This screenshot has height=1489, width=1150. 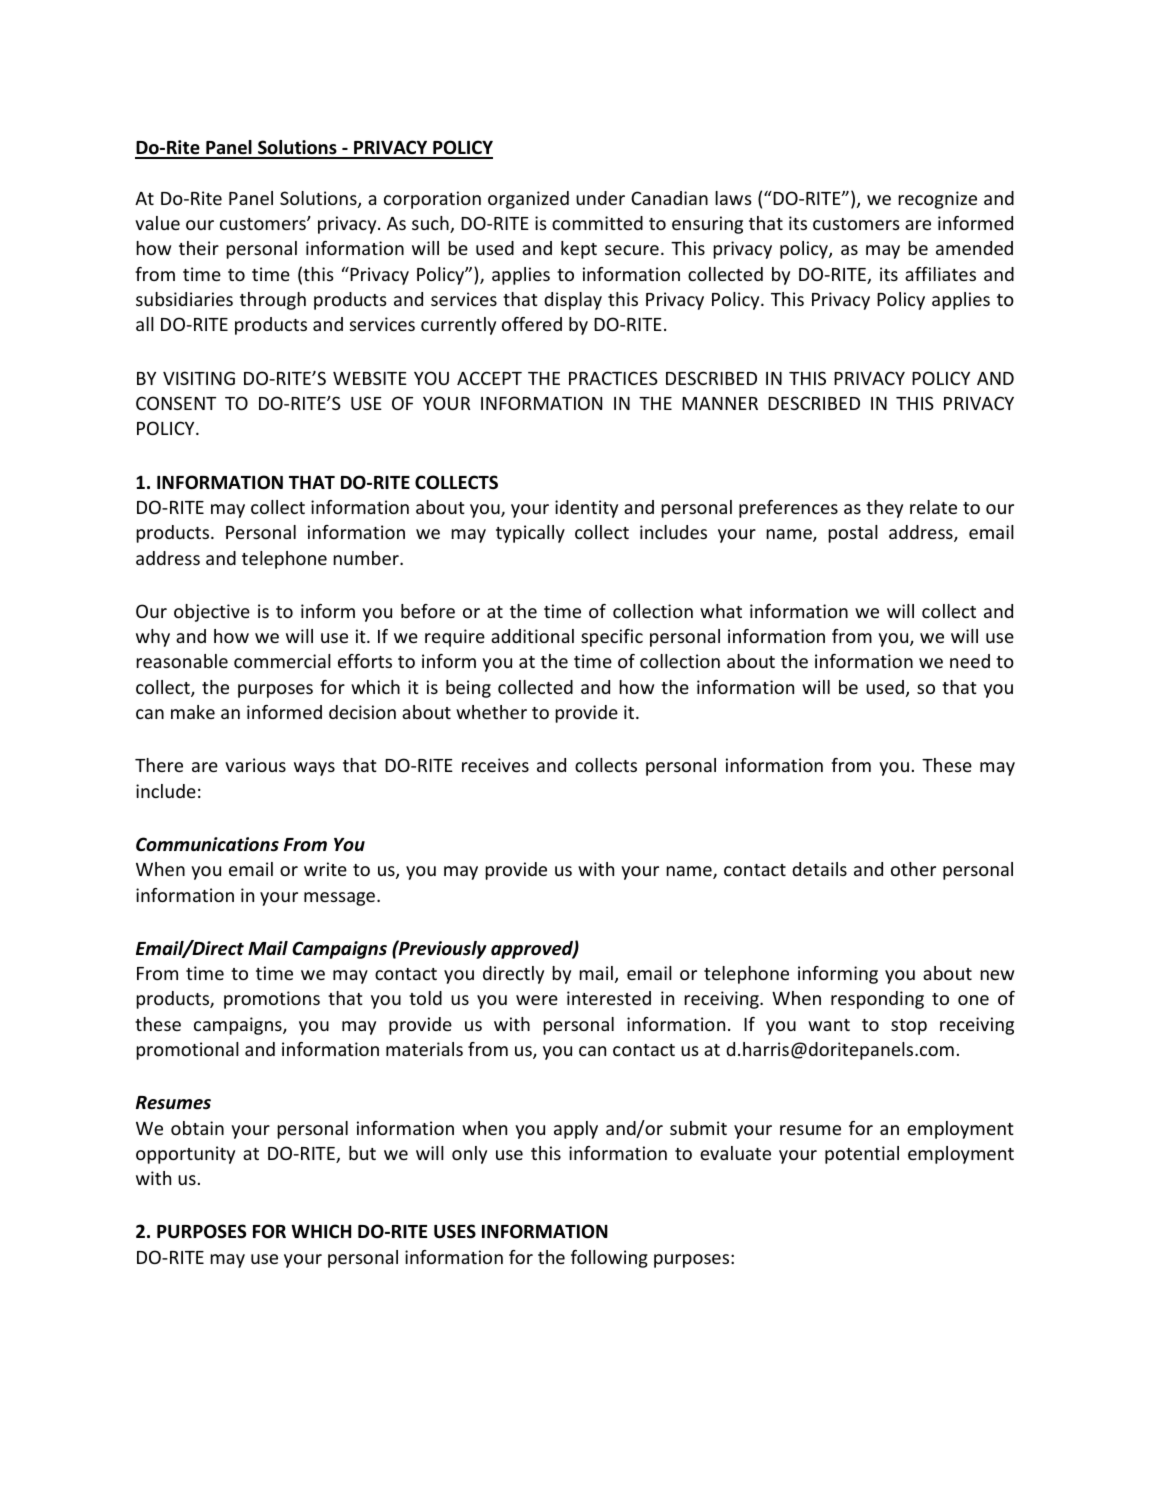 I want to click on identity, so click(x=586, y=509).
